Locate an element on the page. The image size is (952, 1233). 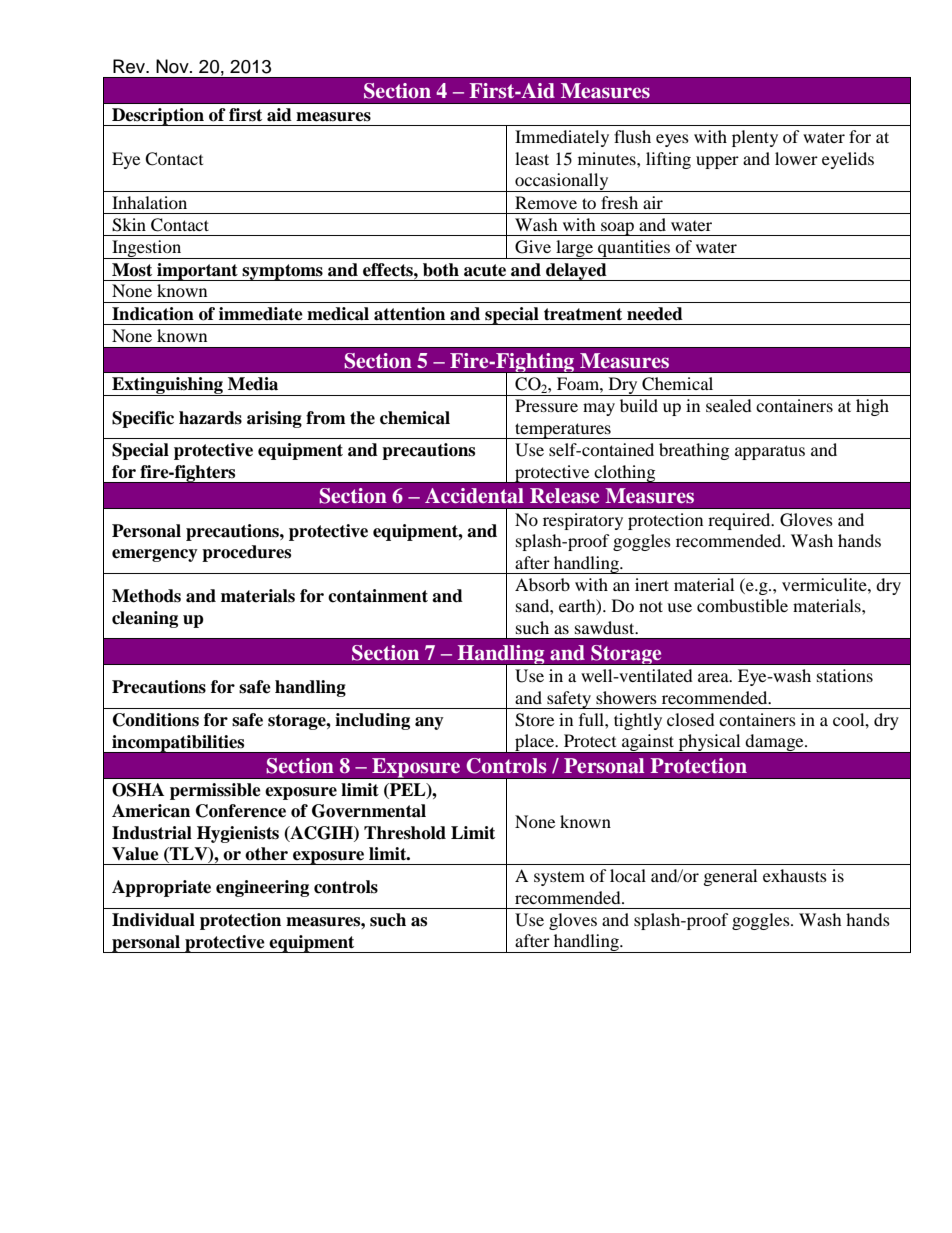
combustible is located at coordinates (742, 605).
